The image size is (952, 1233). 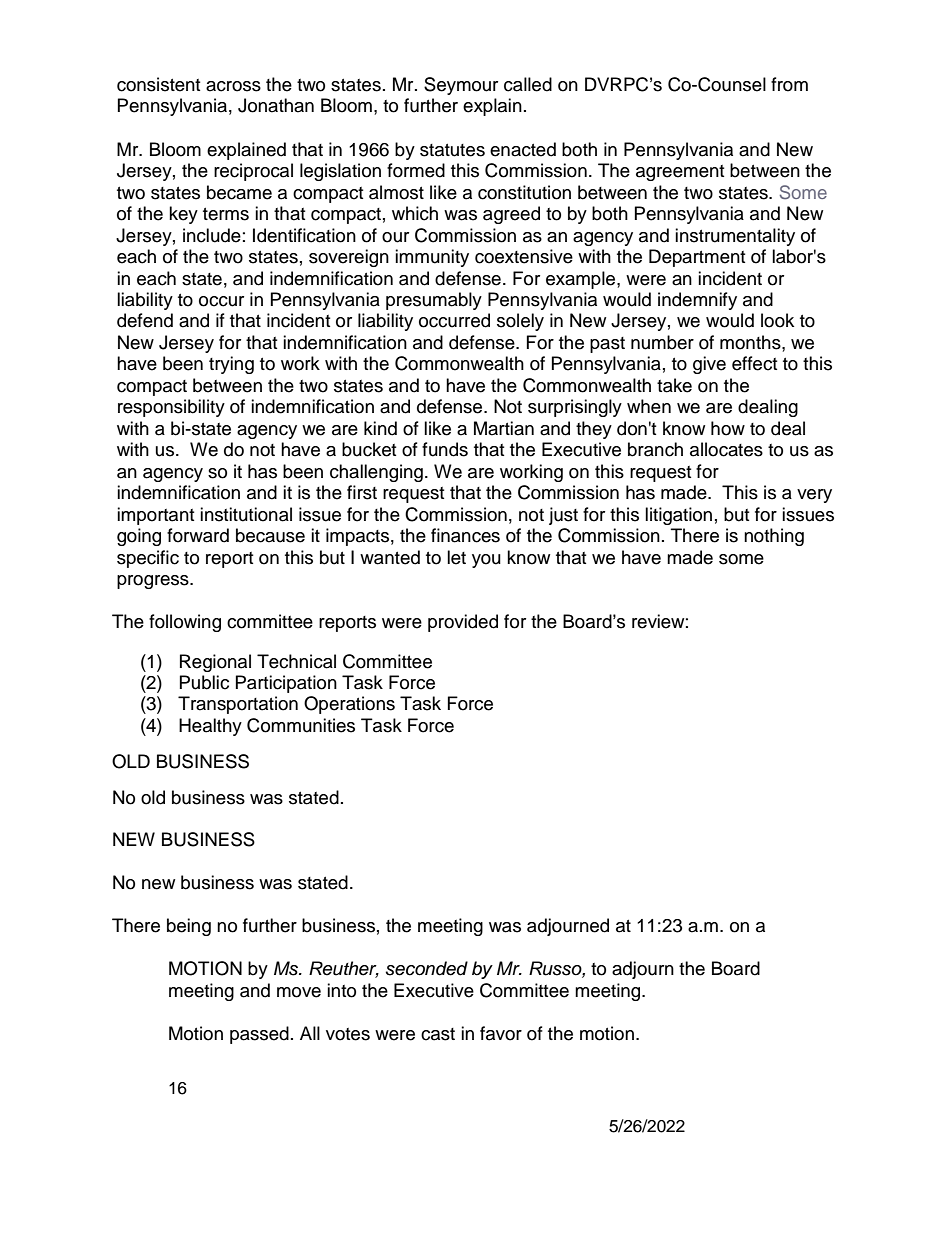 I want to click on responsibility, so click(x=171, y=408).
